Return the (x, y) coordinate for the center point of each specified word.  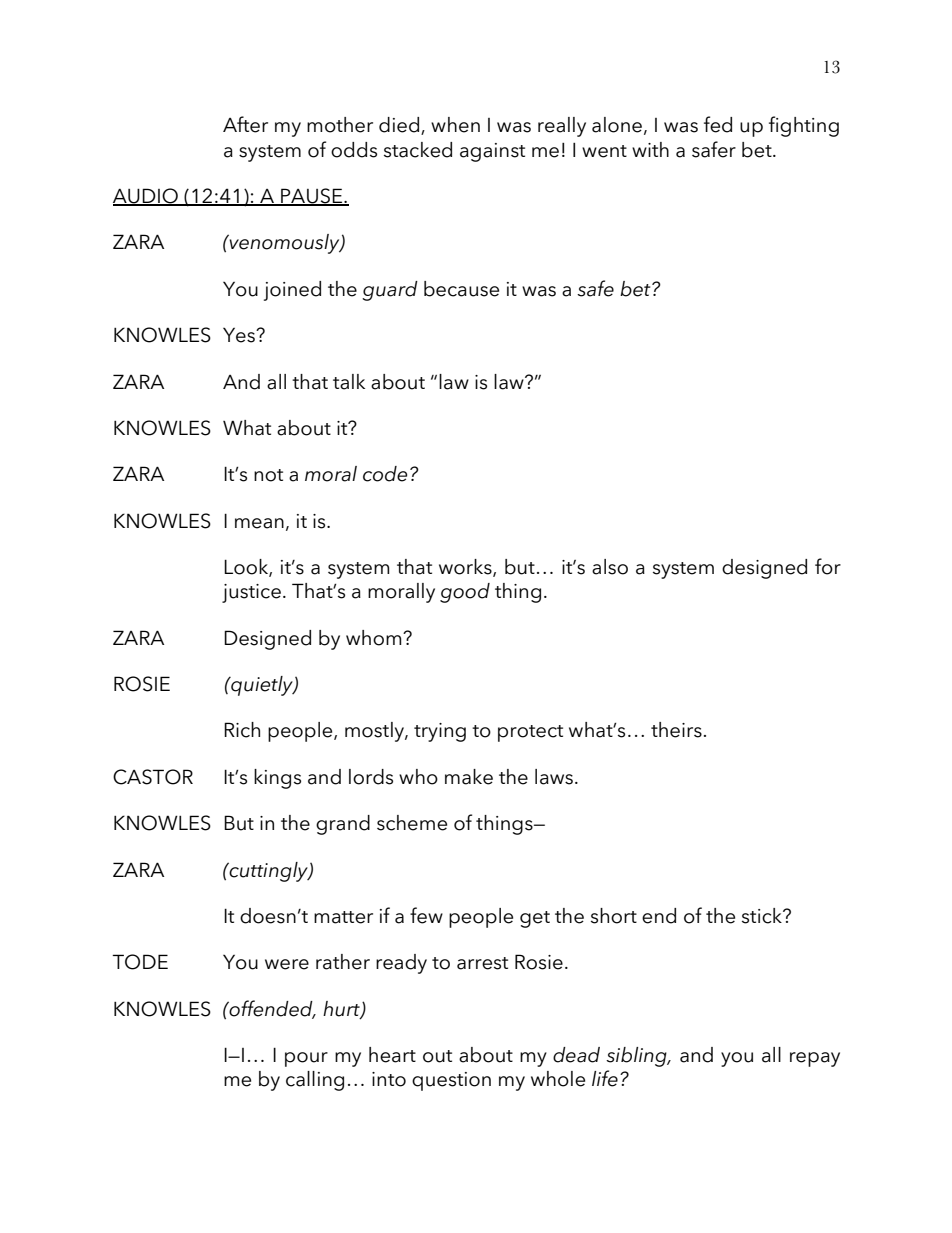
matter (343, 917)
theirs (676, 730)
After (245, 124)
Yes (240, 335)
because (461, 289)
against (492, 152)
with (650, 149)
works (466, 568)
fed (718, 124)
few (426, 915)
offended (271, 1009)
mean (259, 523)
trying (440, 732)
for (828, 566)
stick (763, 916)
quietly (262, 686)
